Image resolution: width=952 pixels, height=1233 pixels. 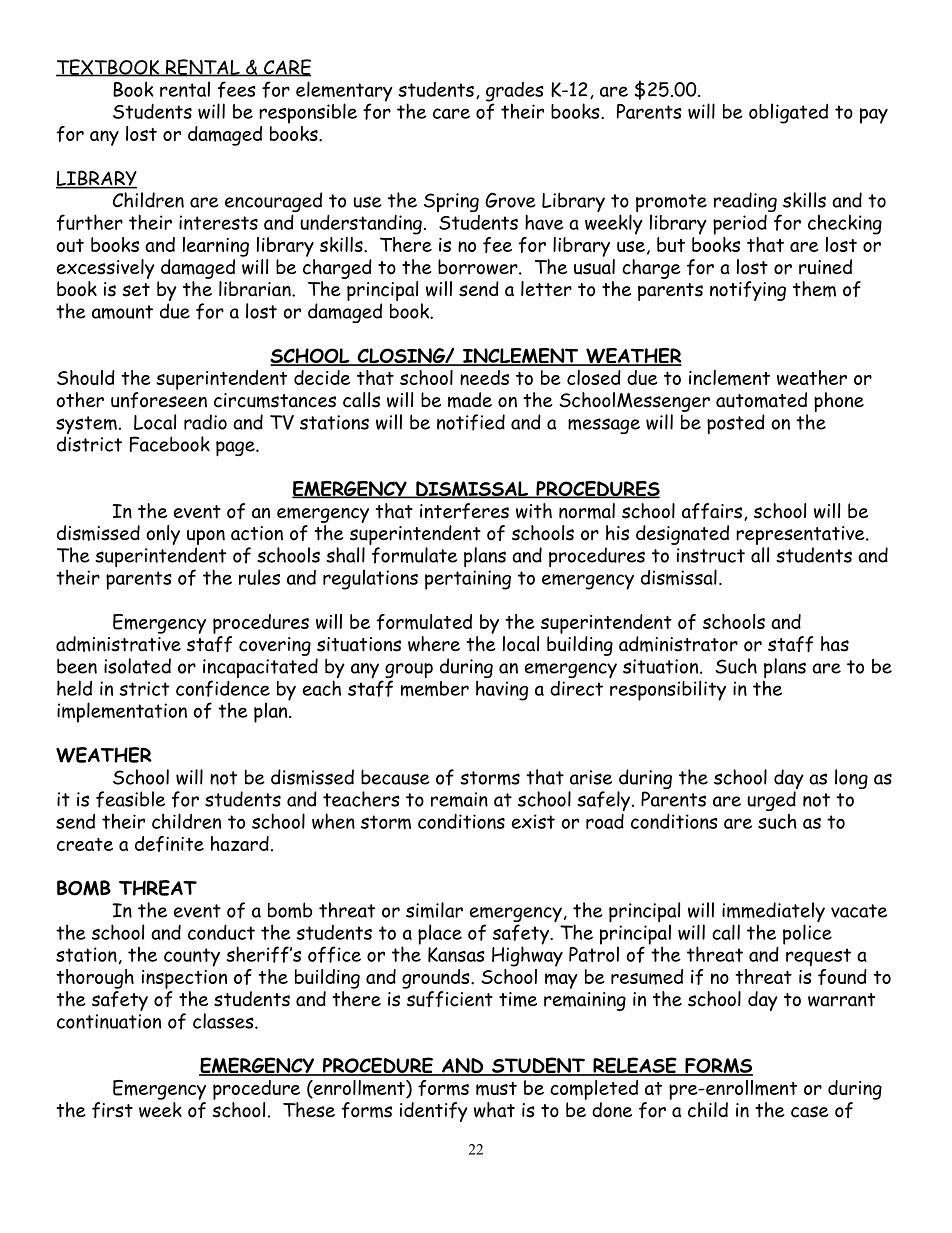 What do you see at coordinates (122, 312) in the page?
I see `amount` at bounding box center [122, 312].
